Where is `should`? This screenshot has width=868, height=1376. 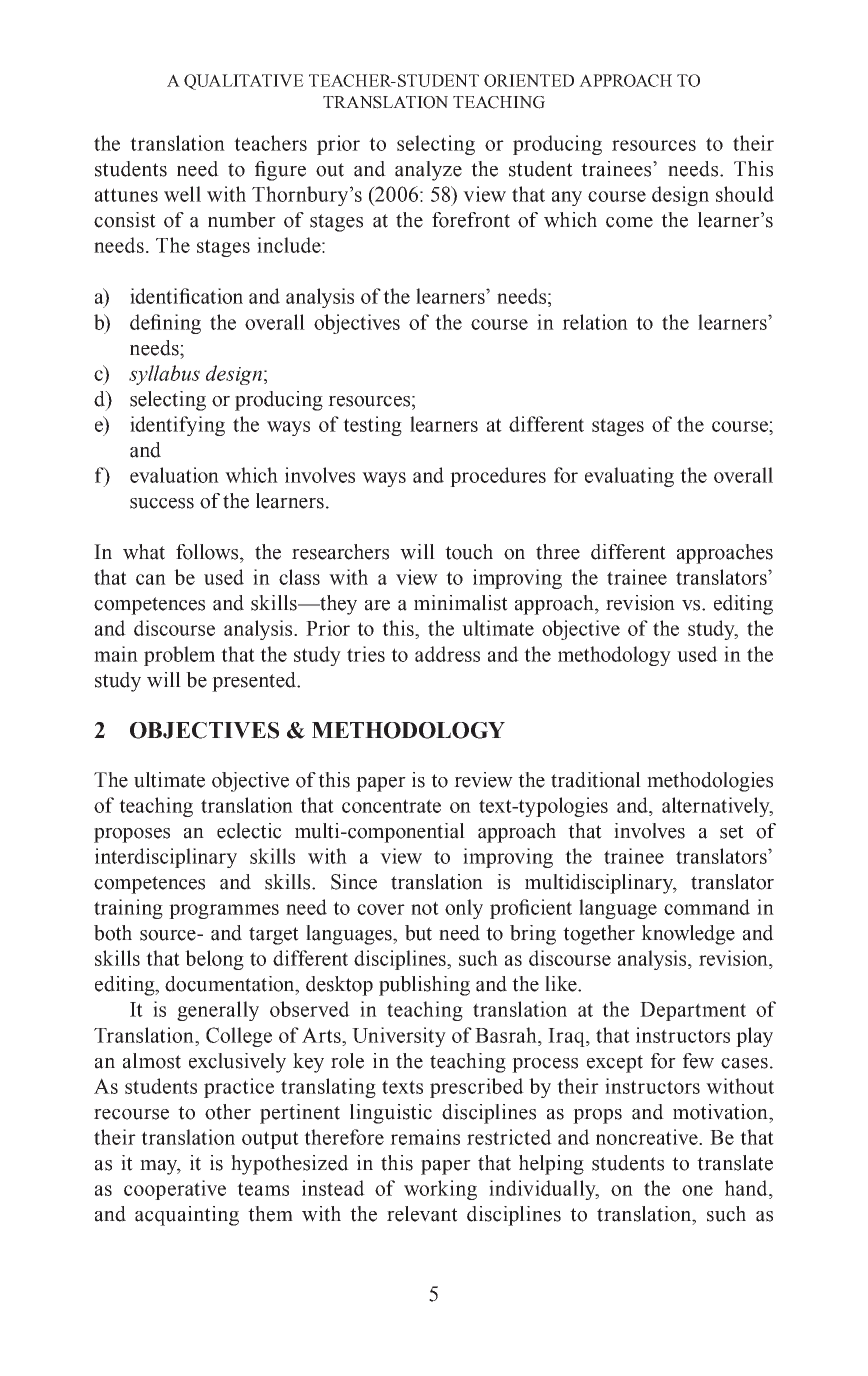
should is located at coordinates (745, 194).
